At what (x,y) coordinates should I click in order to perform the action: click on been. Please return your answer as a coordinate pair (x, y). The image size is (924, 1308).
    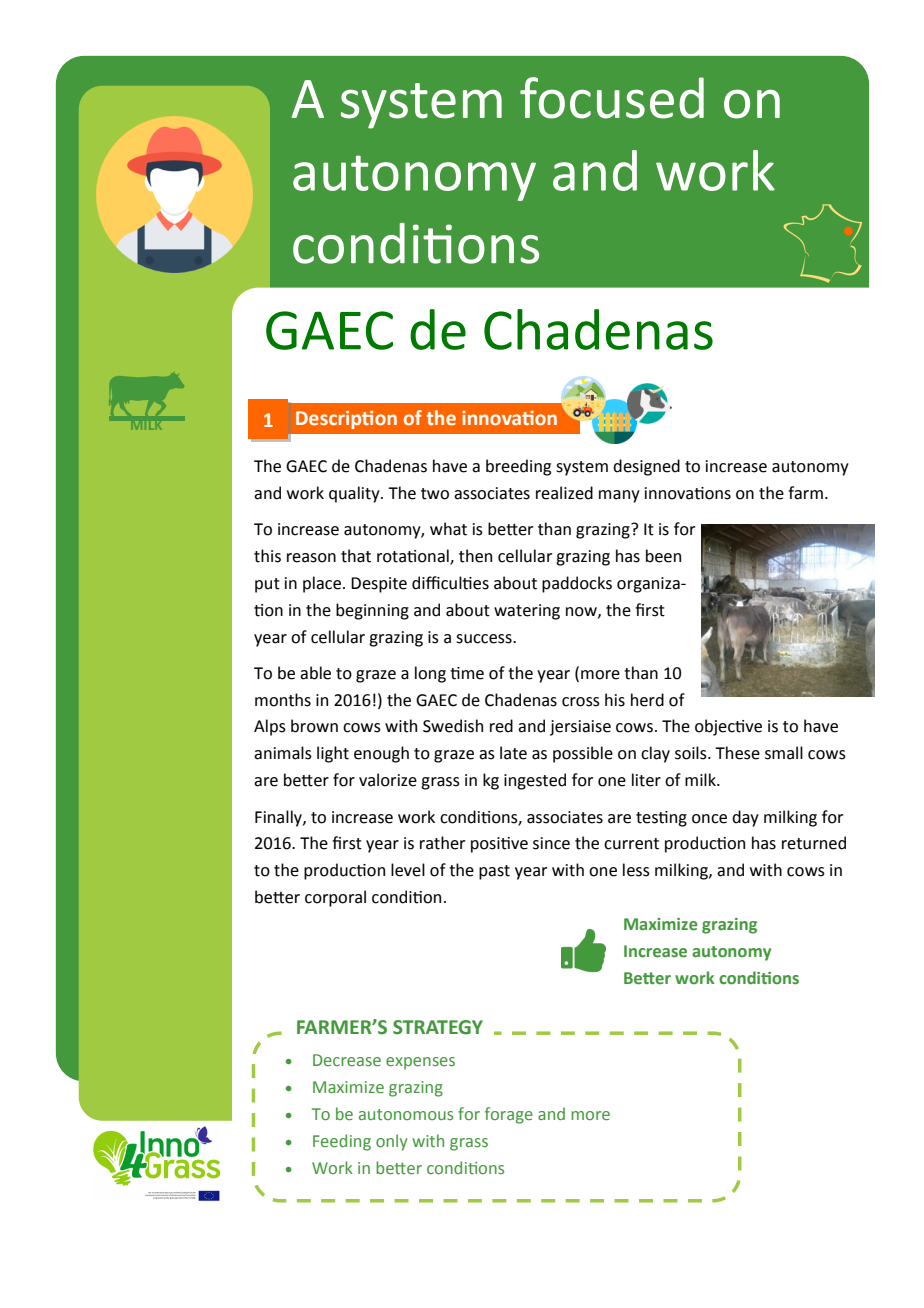
    Looking at the image, I should click on (663, 556).
